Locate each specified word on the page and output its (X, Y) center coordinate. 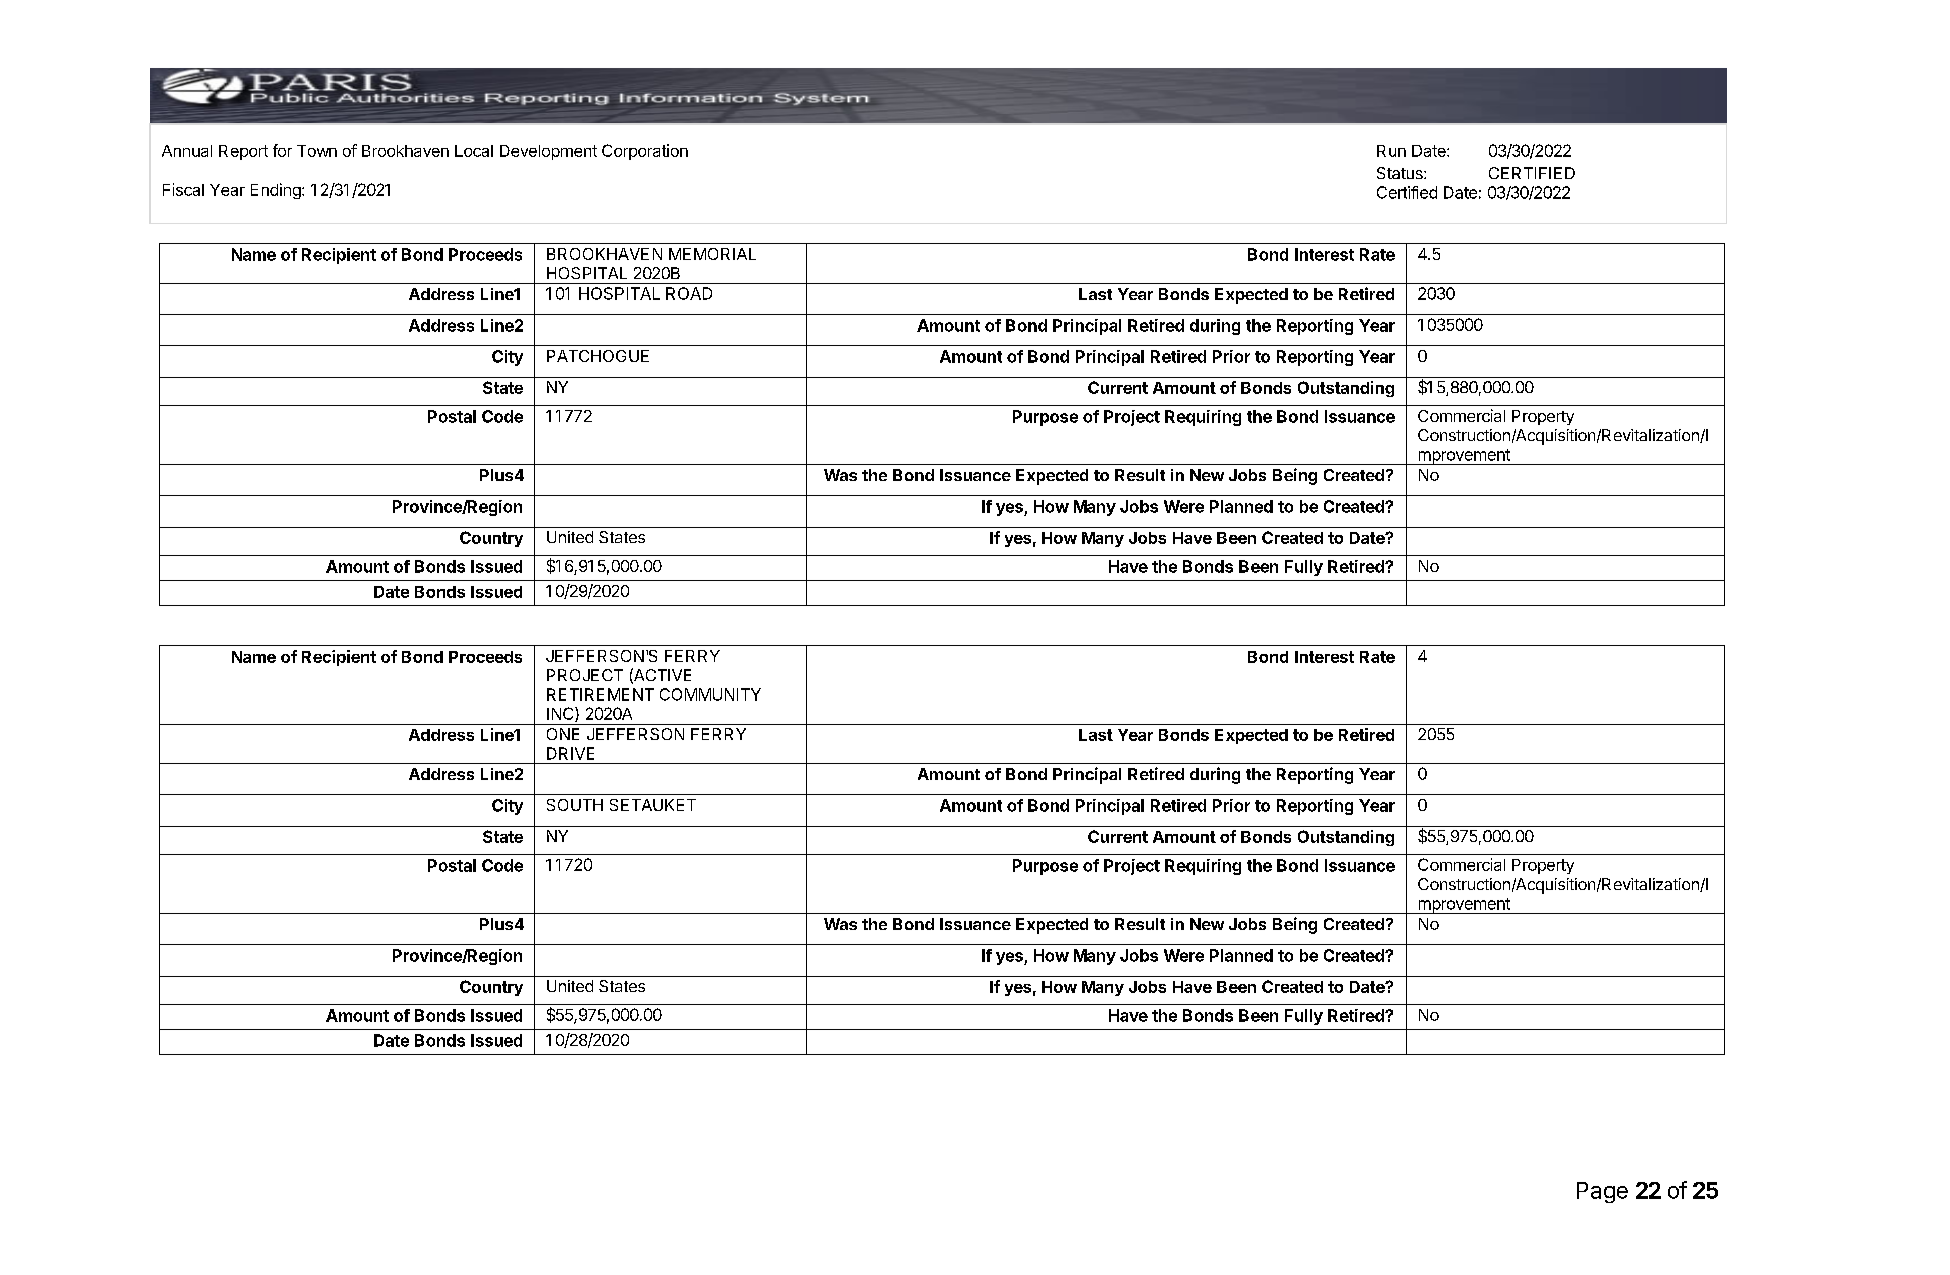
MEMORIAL (712, 254)
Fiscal (183, 189)
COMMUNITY (710, 694)
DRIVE (570, 753)
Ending (277, 191)
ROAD (689, 293)
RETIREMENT (600, 694)
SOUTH (575, 805)
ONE (563, 734)
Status (1401, 173)
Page (1602, 1192)
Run (1391, 151)
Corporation (645, 152)
